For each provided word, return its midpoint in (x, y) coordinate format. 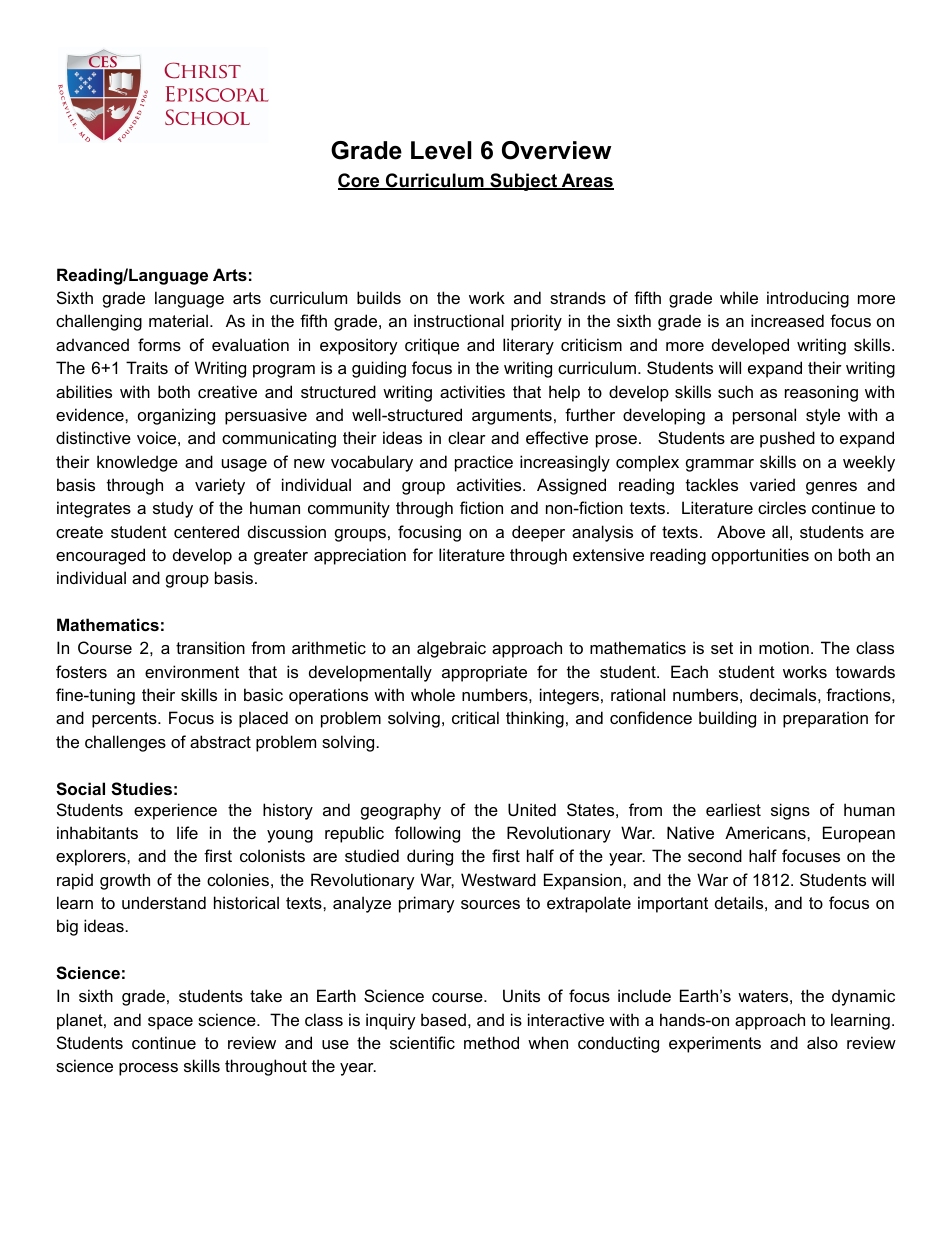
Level (441, 150)
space (170, 1023)
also (822, 1042)
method (491, 1042)
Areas (586, 181)
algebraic (451, 649)
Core (360, 181)
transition (210, 647)
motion (784, 647)
